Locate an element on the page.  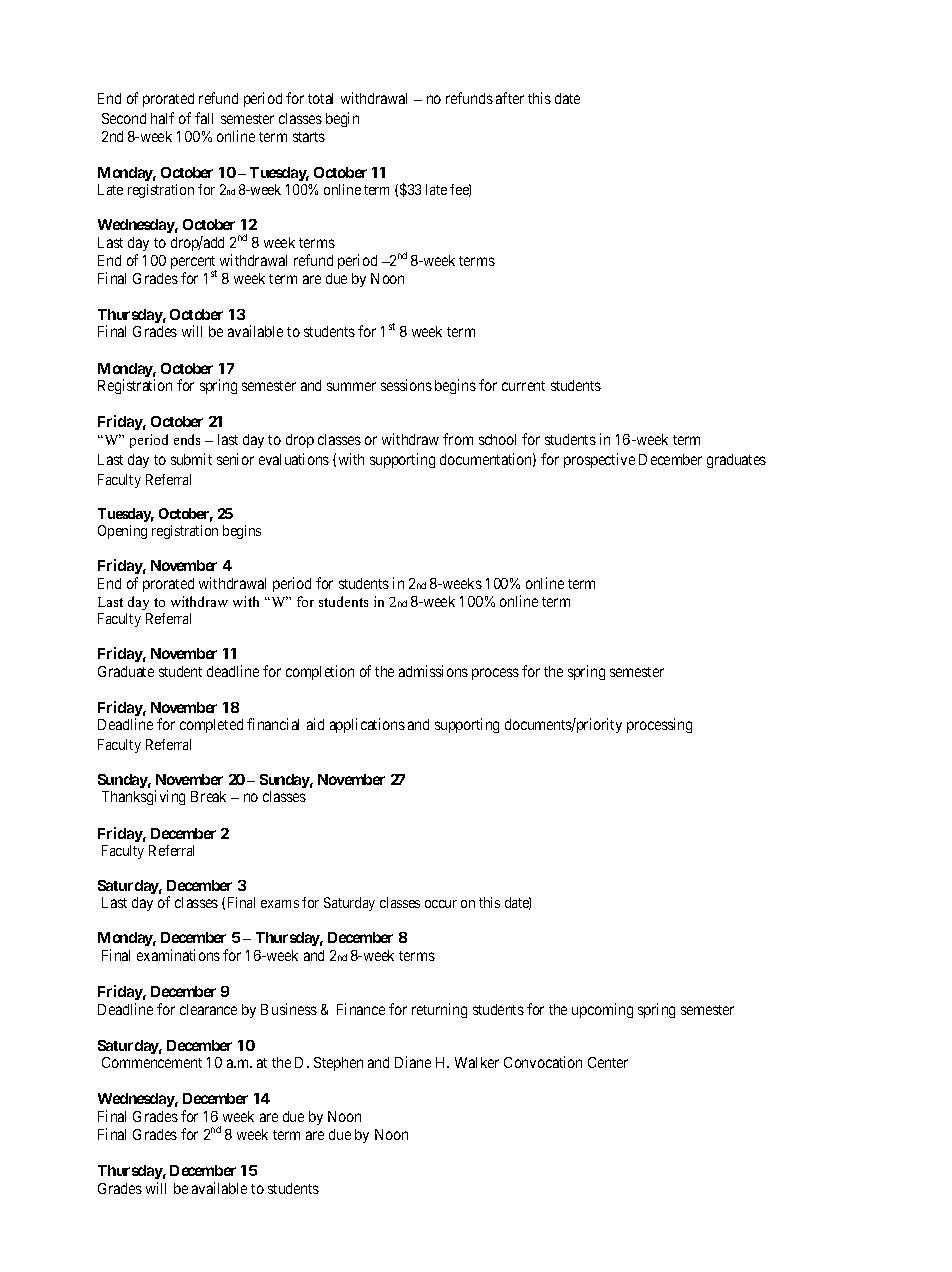
summer is located at coordinates (351, 386).
